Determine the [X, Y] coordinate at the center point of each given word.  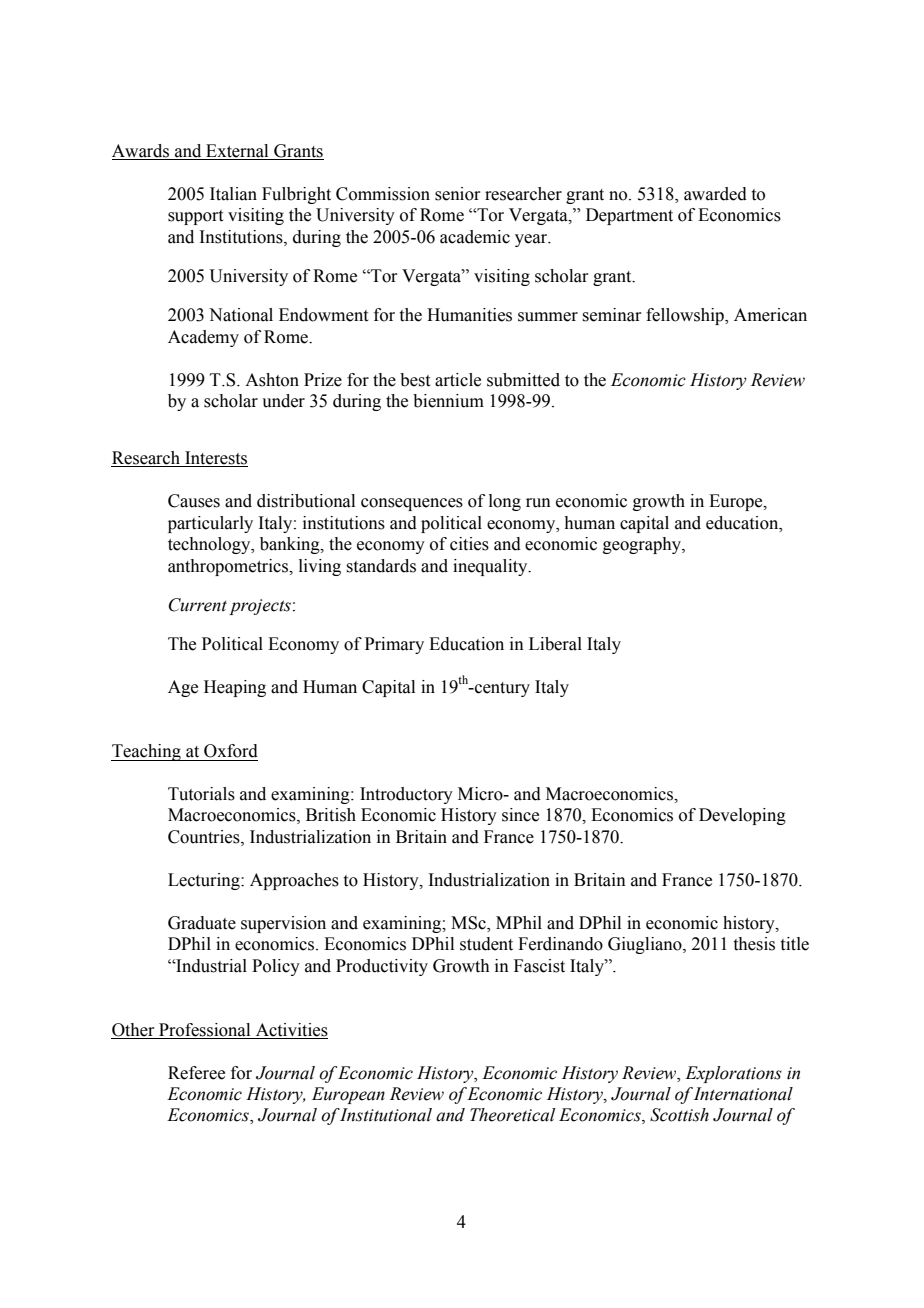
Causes [194, 501]
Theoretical [512, 1115]
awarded [715, 194]
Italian [233, 194]
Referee [196, 1073]
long [505, 502]
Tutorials [201, 794]
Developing [742, 816]
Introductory [406, 795]
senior [458, 194]
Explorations [733, 1074]
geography [643, 545]
